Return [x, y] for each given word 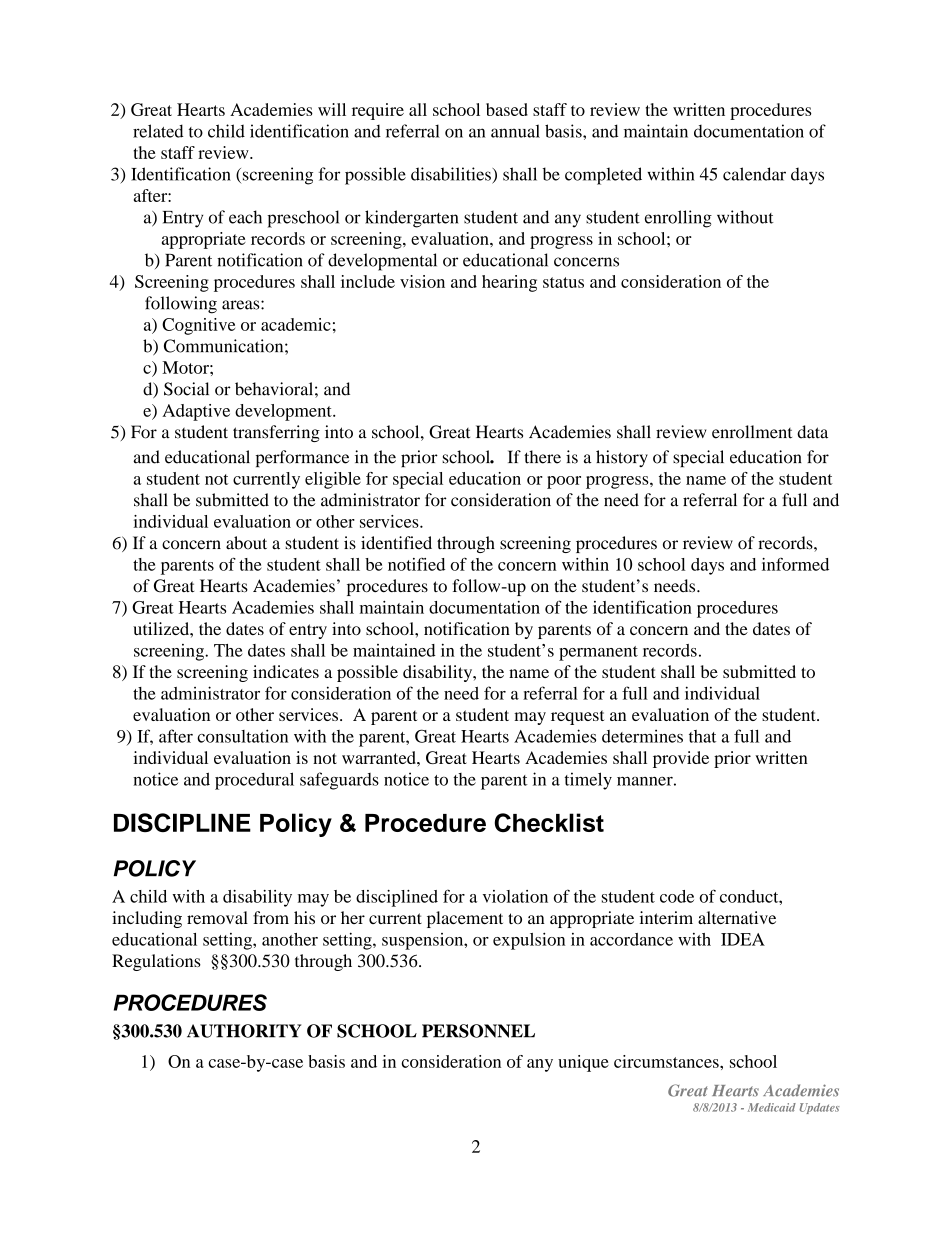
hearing [509, 283]
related [158, 131]
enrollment [752, 432]
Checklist [549, 822]
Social [186, 389]
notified [416, 564]
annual [515, 131]
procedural [254, 781]
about [246, 543]
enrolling [678, 219]
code [677, 896]
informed [795, 564]
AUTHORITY [244, 1031]
